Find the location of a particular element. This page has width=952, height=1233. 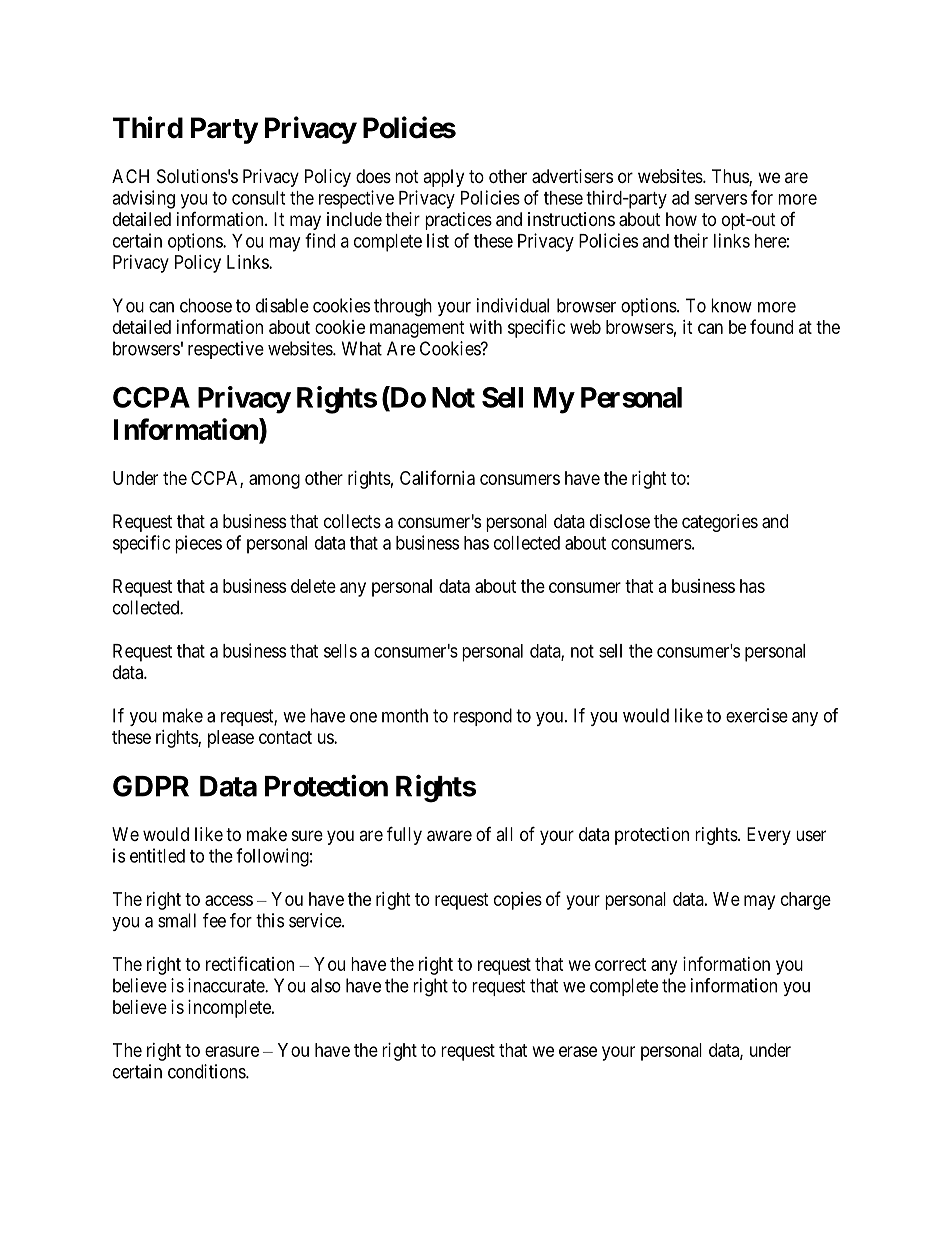

exercise is located at coordinates (757, 715).
